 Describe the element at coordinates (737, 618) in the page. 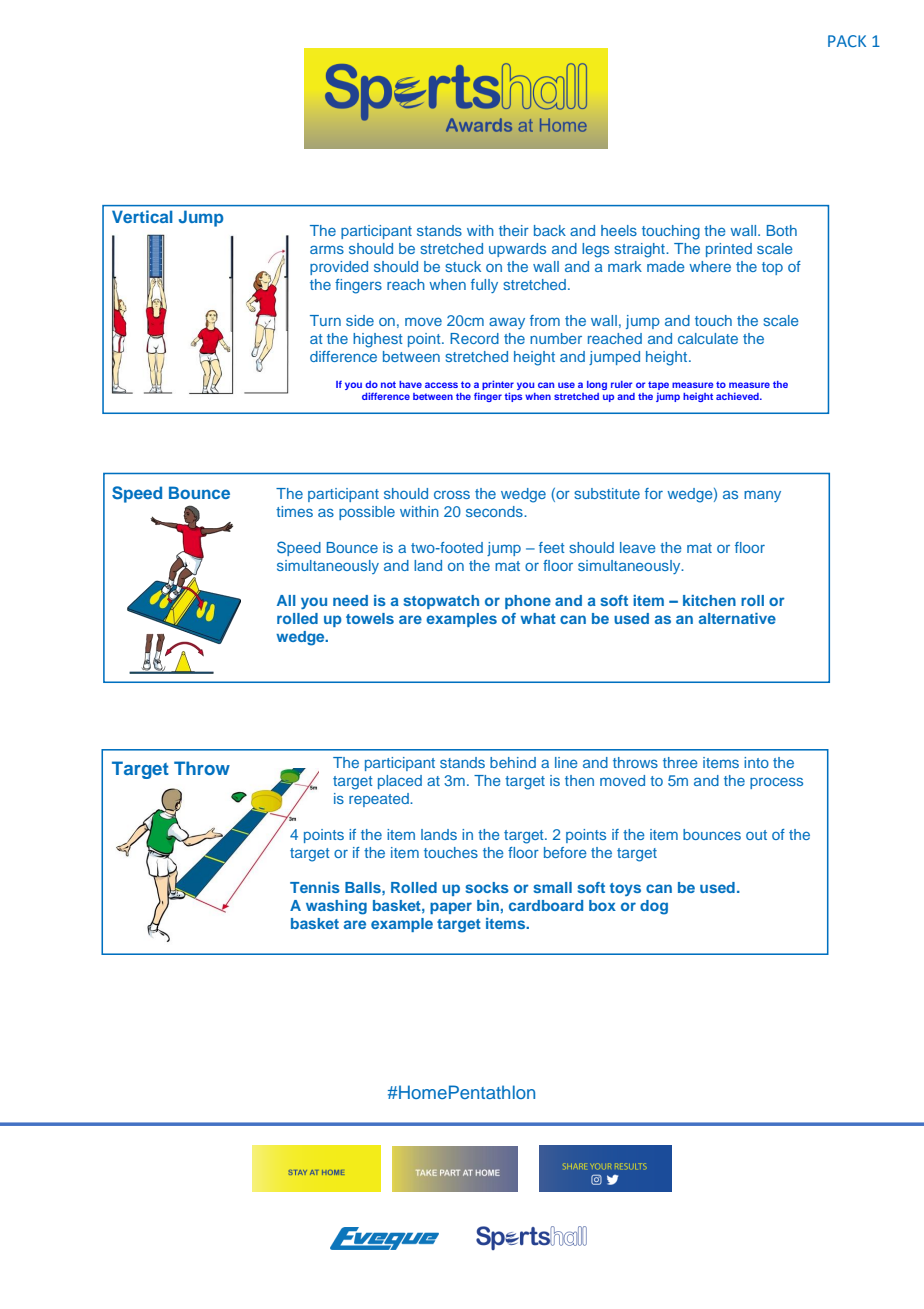

I see `alternative` at that location.
